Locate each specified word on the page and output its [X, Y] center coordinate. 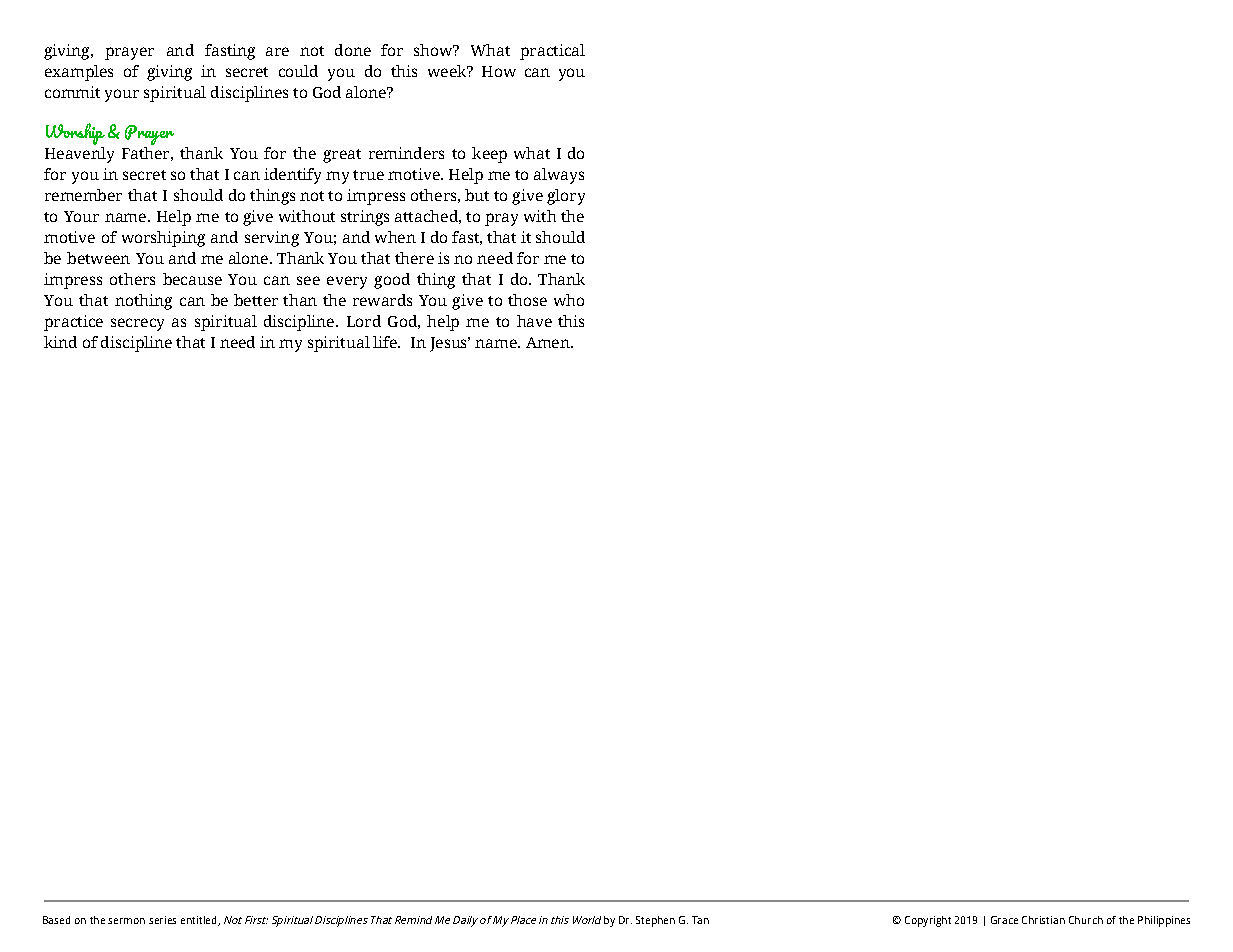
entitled [200, 921]
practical [552, 52]
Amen [549, 342]
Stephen [655, 921]
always [559, 176]
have [534, 321]
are [277, 51]
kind [60, 342]
